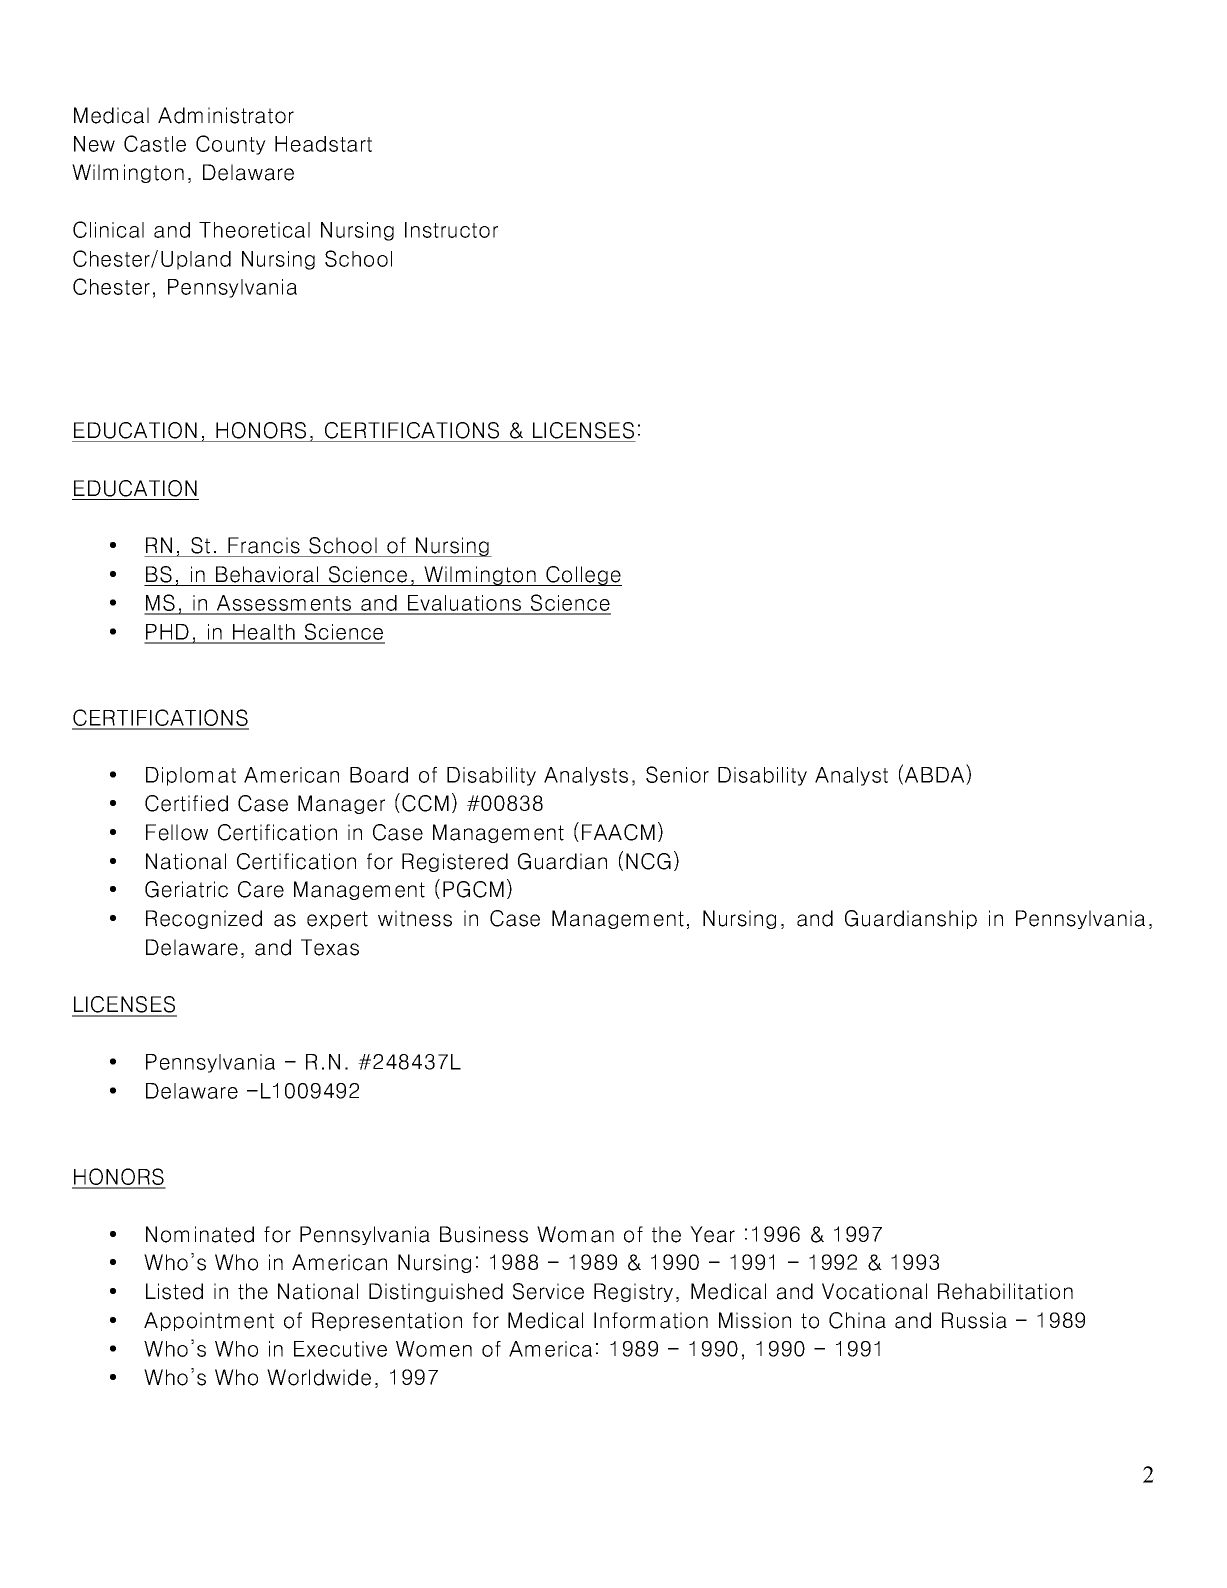 The height and width of the screenshot is (1588, 1227). I want to click on Service, so click(548, 1291).
